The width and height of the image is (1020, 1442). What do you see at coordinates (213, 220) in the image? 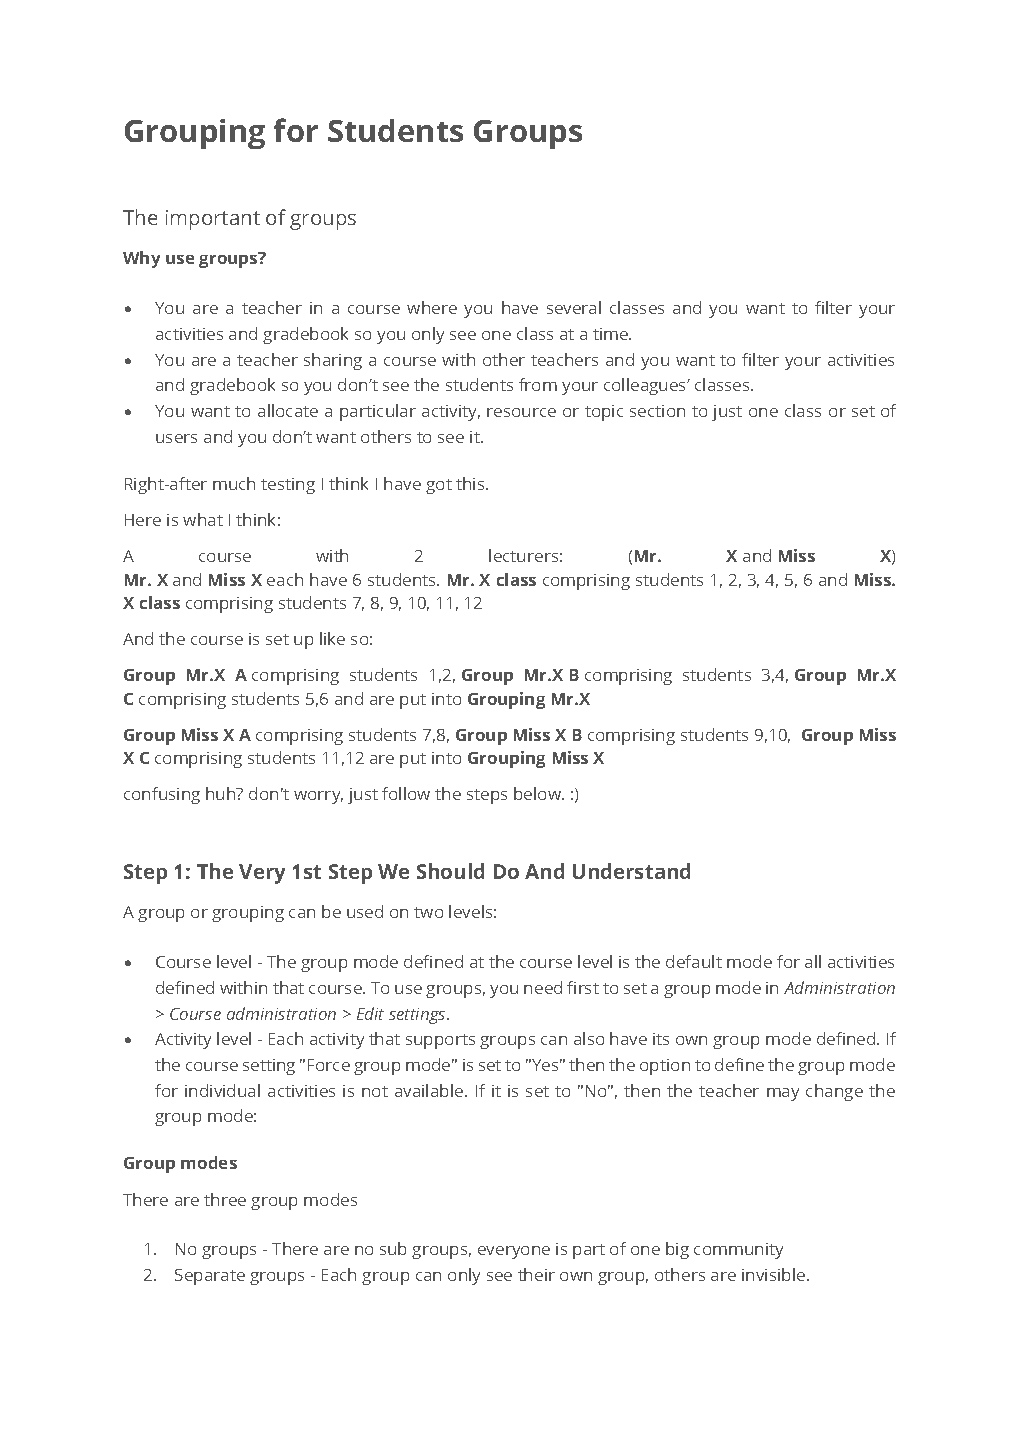
I see `important` at bounding box center [213, 220].
